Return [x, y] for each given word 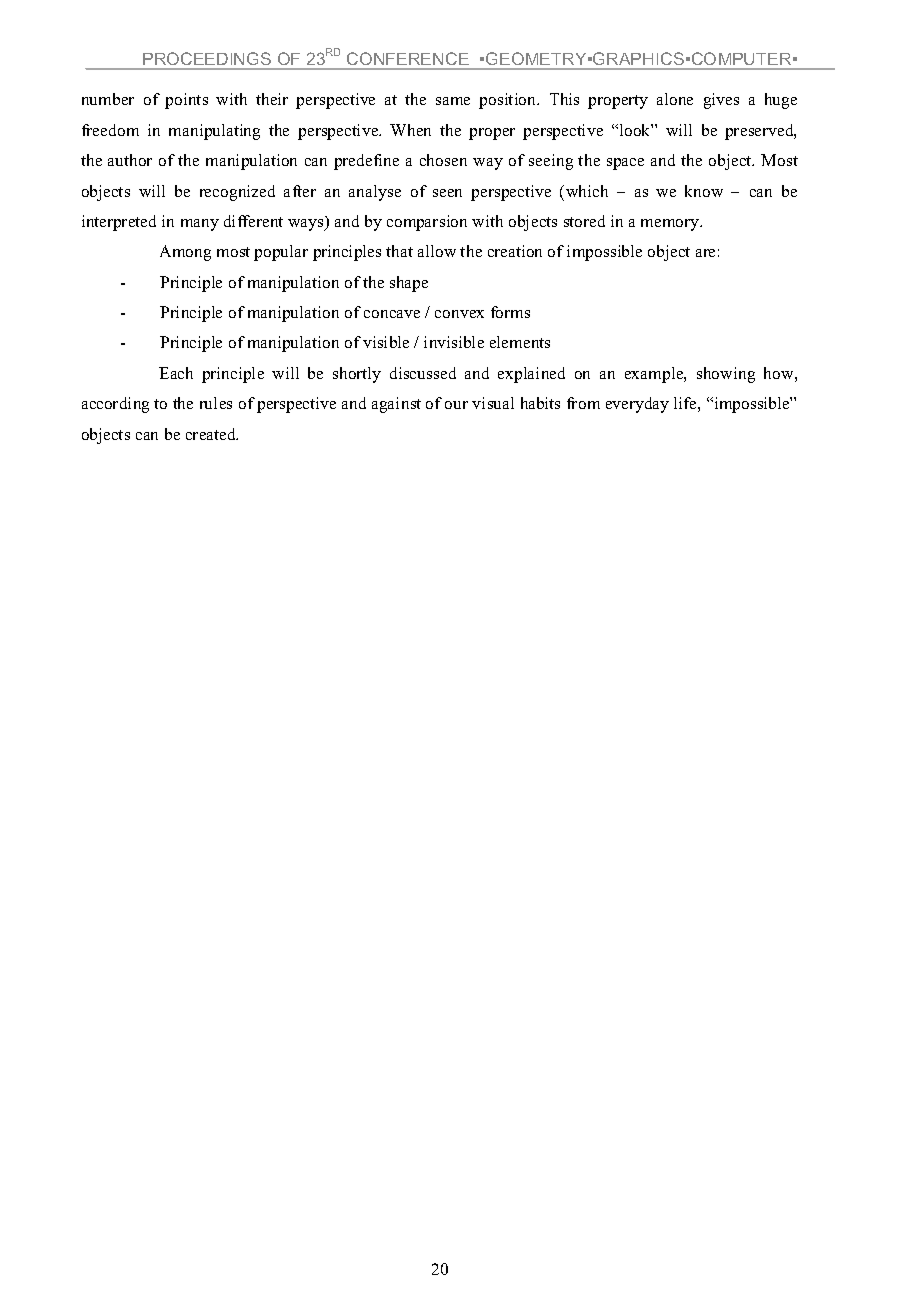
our [456, 405]
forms [510, 312]
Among [185, 253]
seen [447, 193]
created [212, 434]
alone [675, 99]
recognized [237, 193]
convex [459, 314]
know [704, 191]
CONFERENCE [408, 58]
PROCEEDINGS [207, 58]
